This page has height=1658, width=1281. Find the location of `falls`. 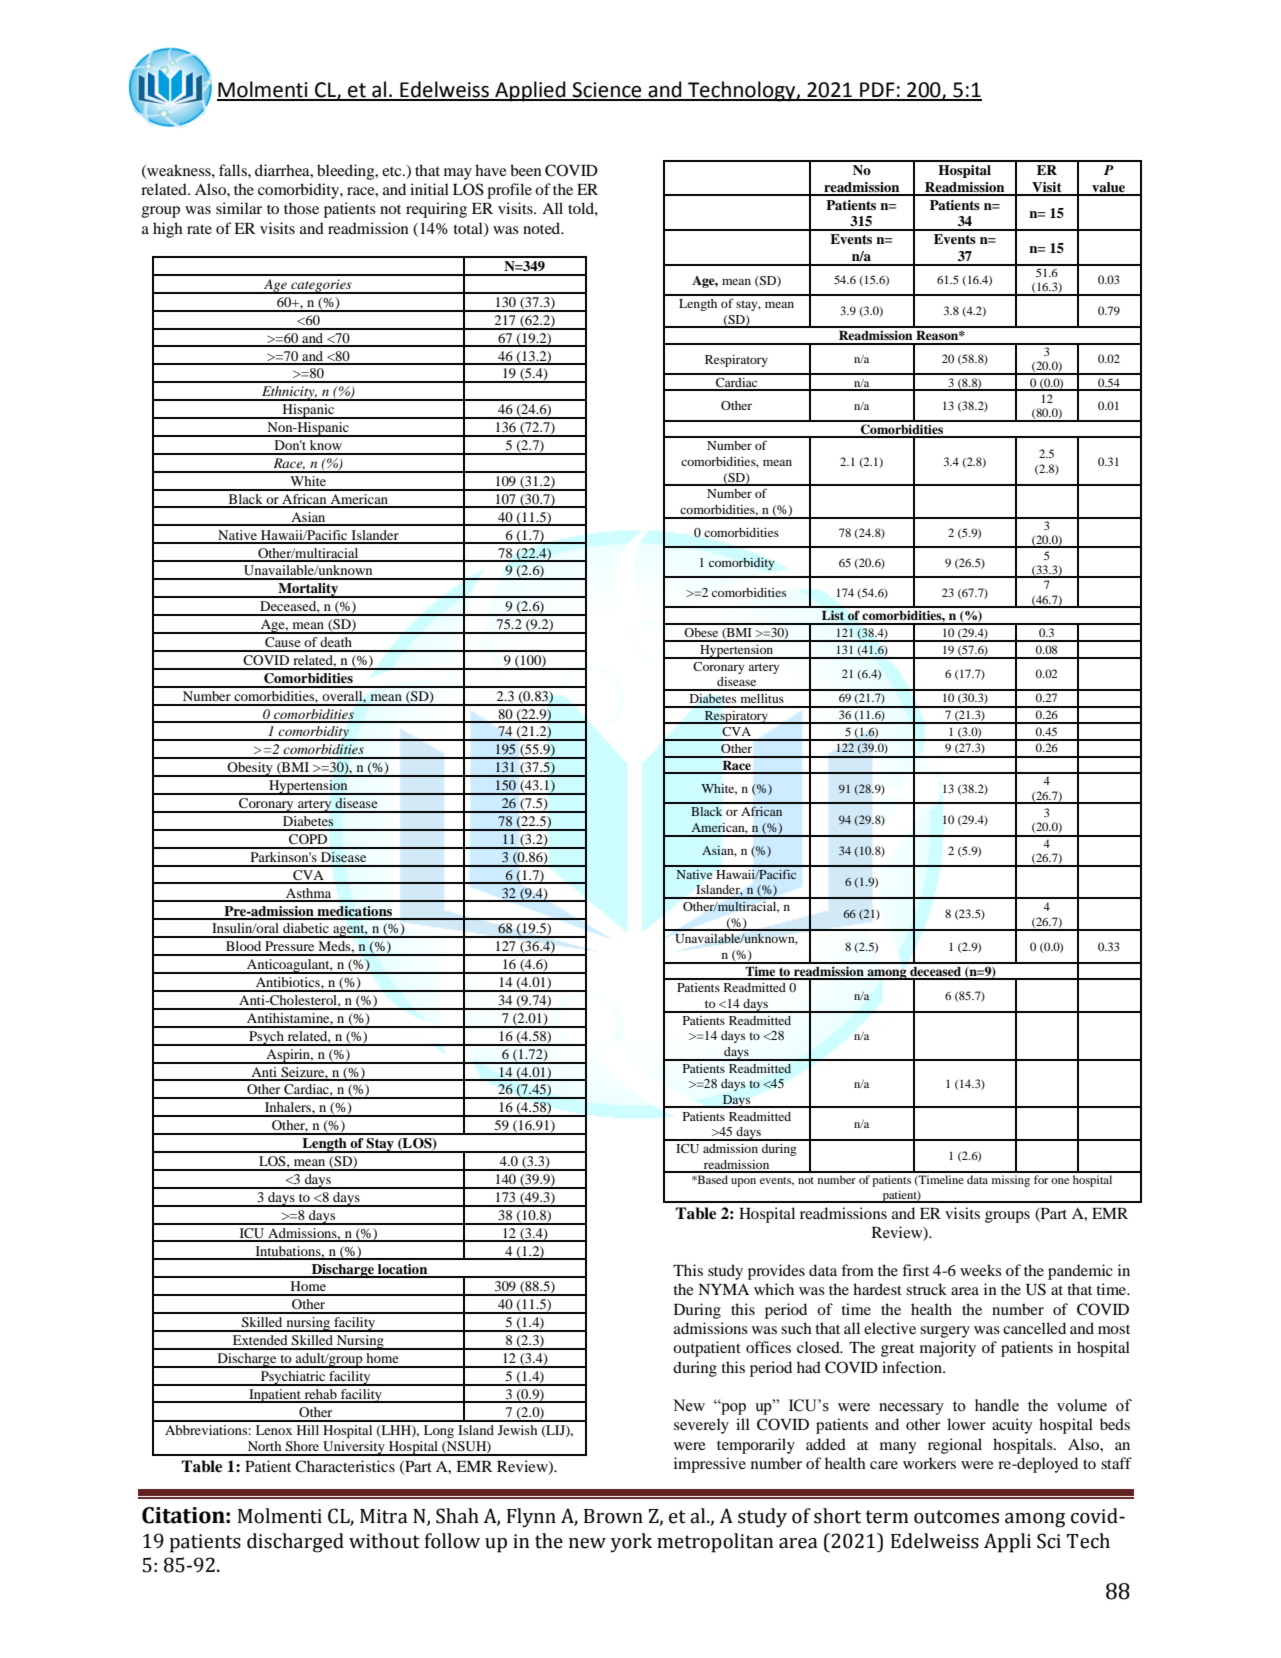

falls is located at coordinates (234, 170).
